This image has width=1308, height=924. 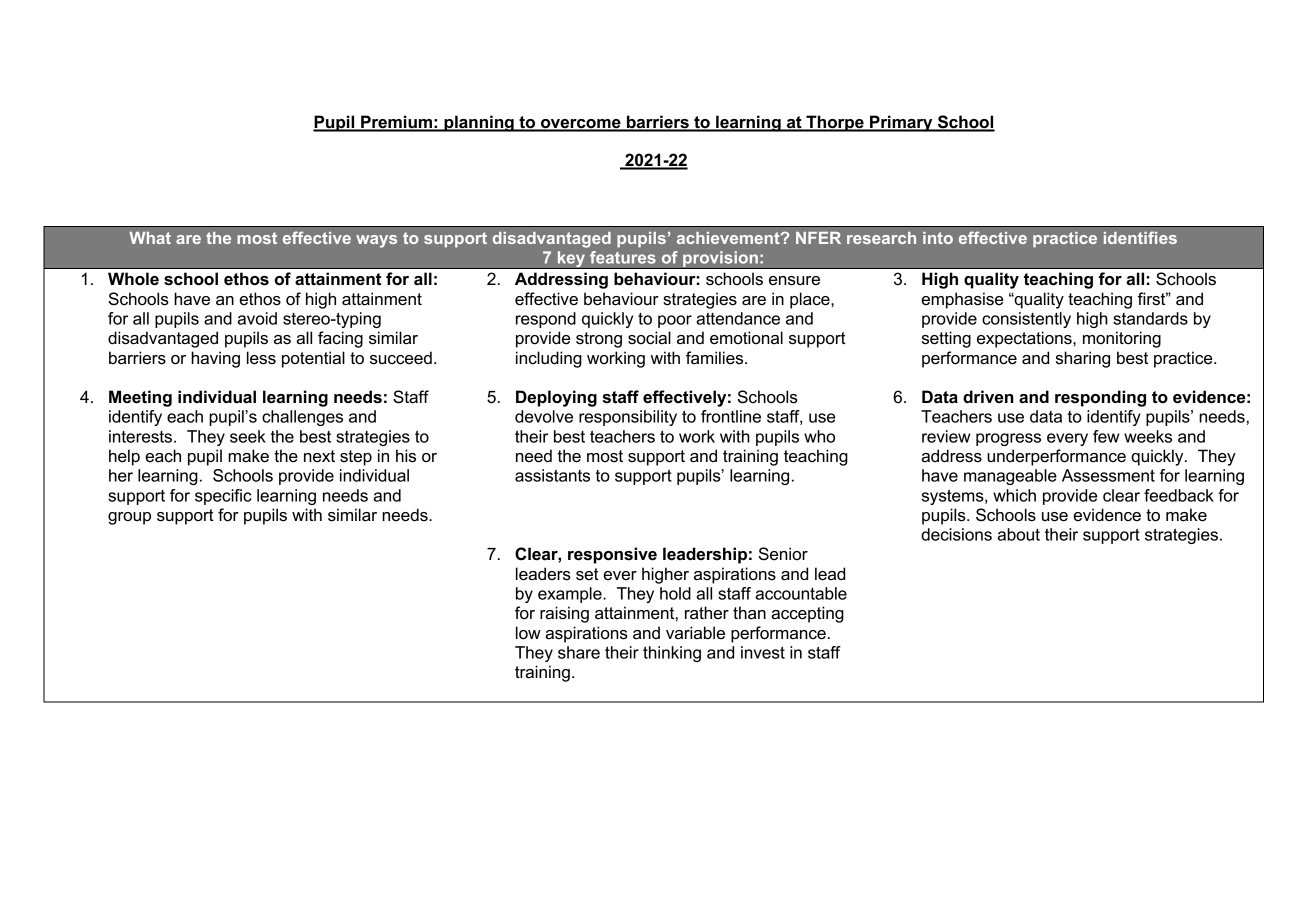 What do you see at coordinates (835, 123) in the image?
I see `Thorpe` at bounding box center [835, 123].
